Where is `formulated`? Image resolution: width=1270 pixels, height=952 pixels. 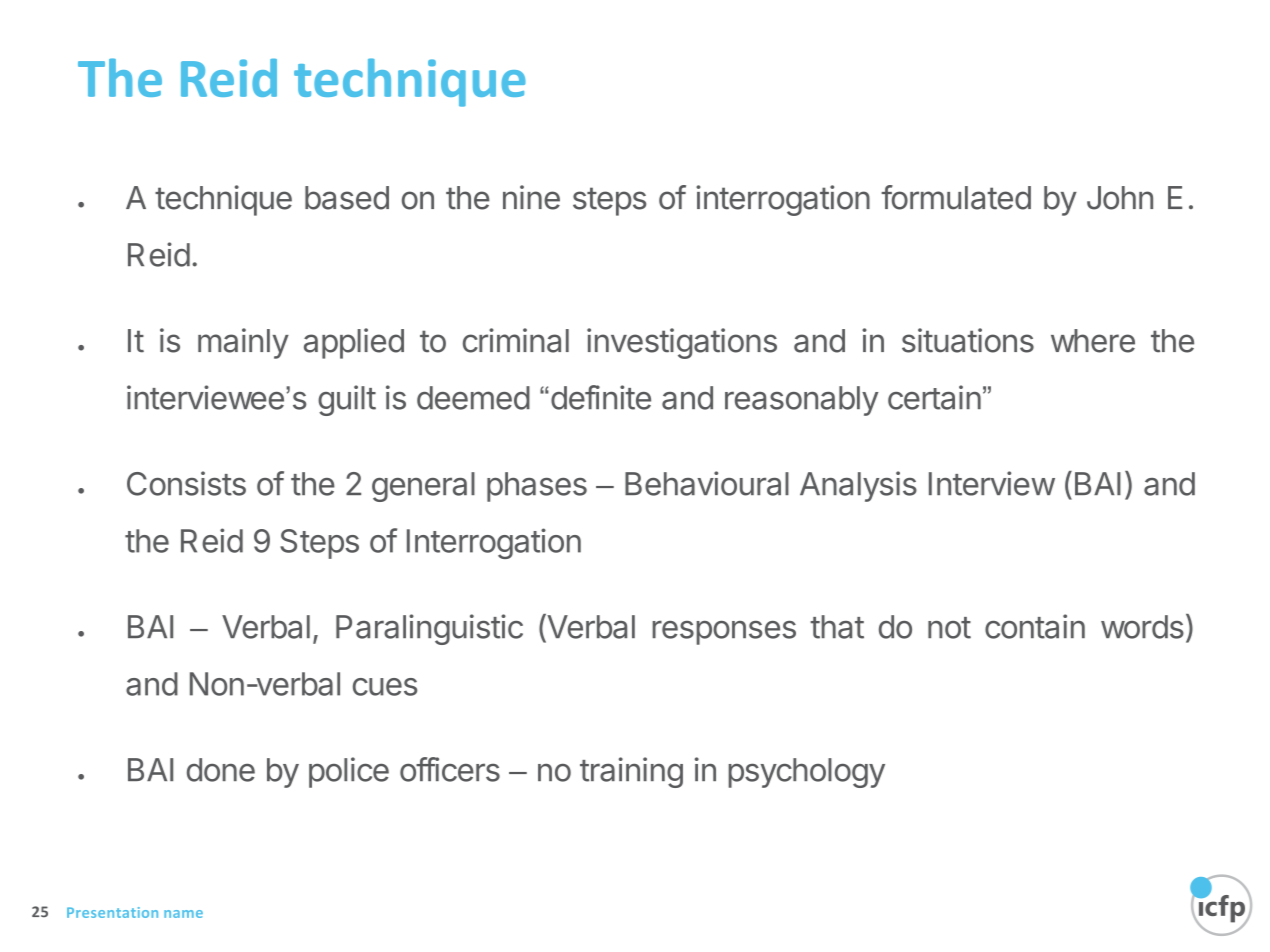 formulated is located at coordinates (956, 197).
